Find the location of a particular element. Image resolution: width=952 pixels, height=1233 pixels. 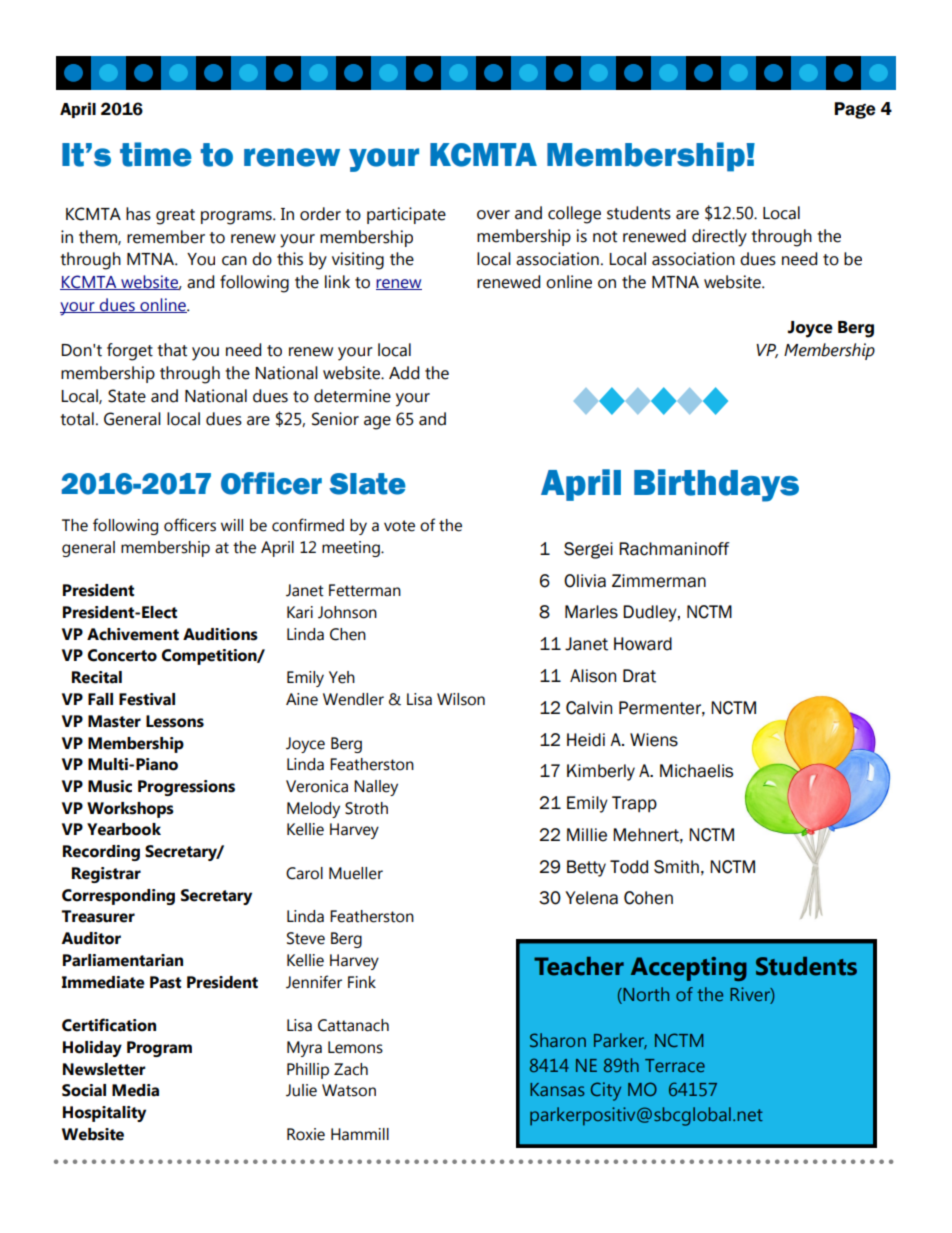

Fetterman is located at coordinates (365, 590).
